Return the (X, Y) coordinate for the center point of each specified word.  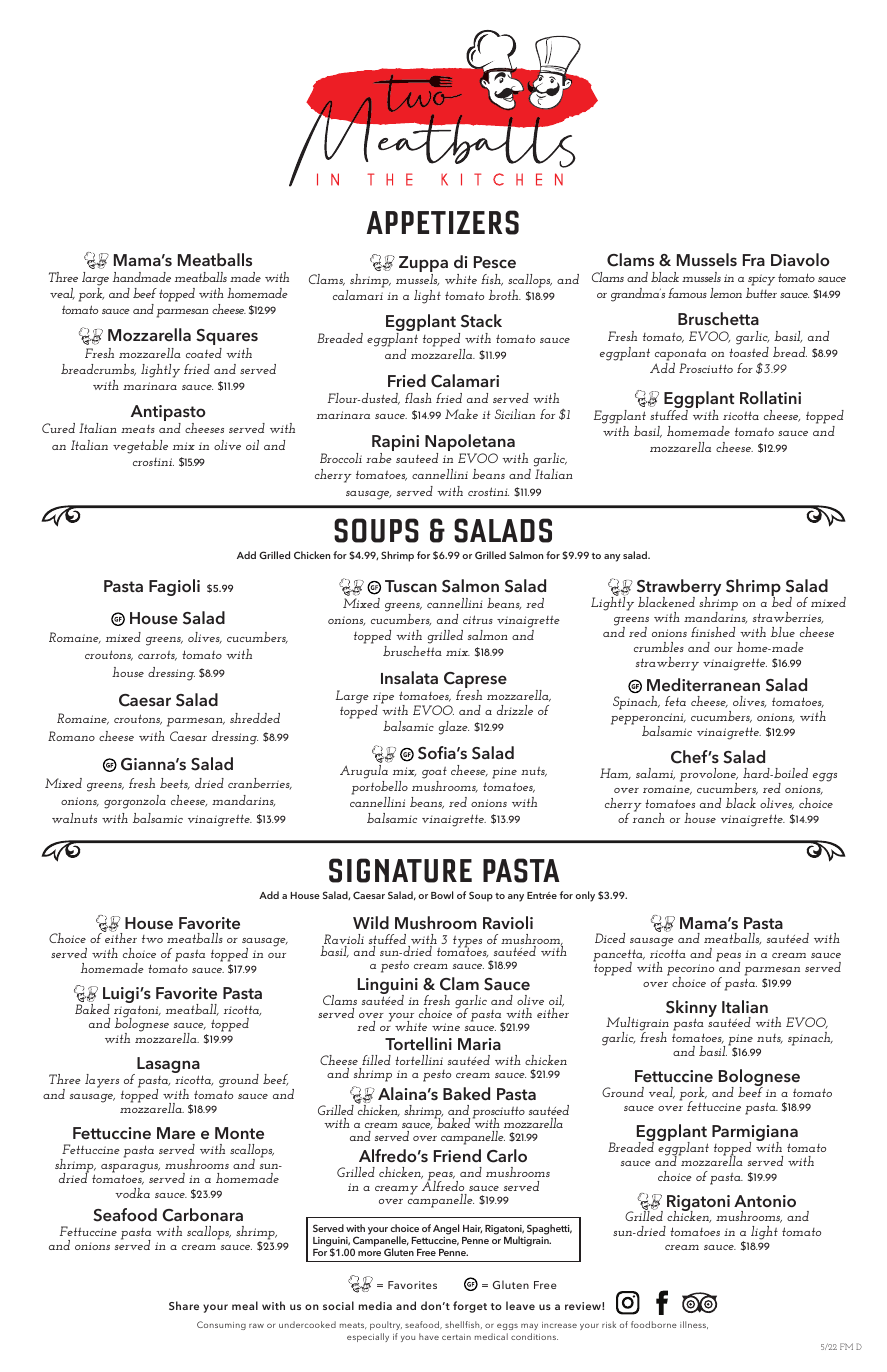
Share (184, 1305)
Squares (227, 337)
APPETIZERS (443, 222)
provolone (709, 776)
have (429, 1336)
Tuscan (411, 586)
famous (687, 293)
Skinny (691, 1010)
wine (446, 1027)
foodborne (654, 1324)
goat (434, 774)
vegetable (140, 447)
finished (713, 632)
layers (102, 1081)
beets (175, 784)
